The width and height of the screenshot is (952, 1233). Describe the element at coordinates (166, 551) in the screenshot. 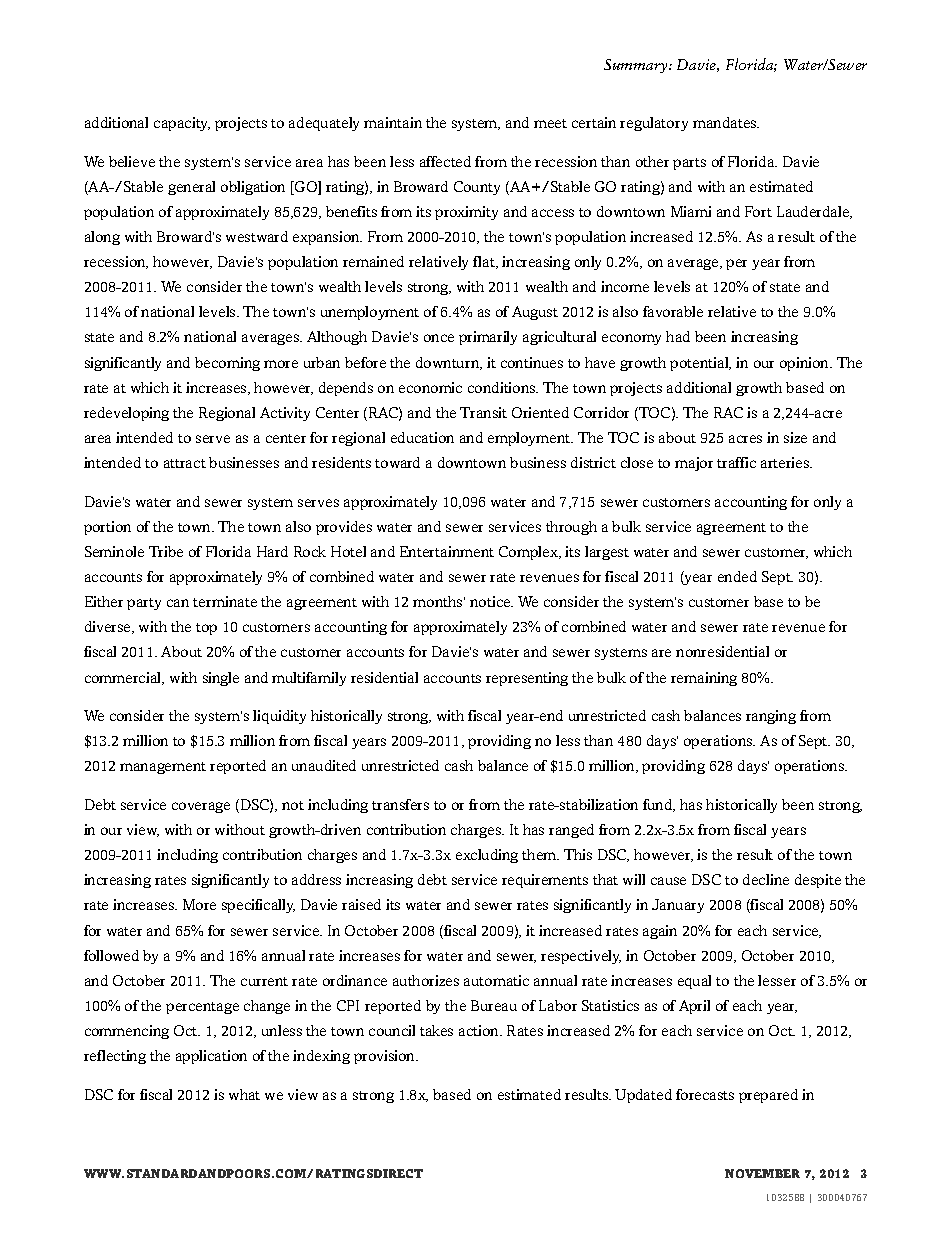

I see `Tribe` at that location.
